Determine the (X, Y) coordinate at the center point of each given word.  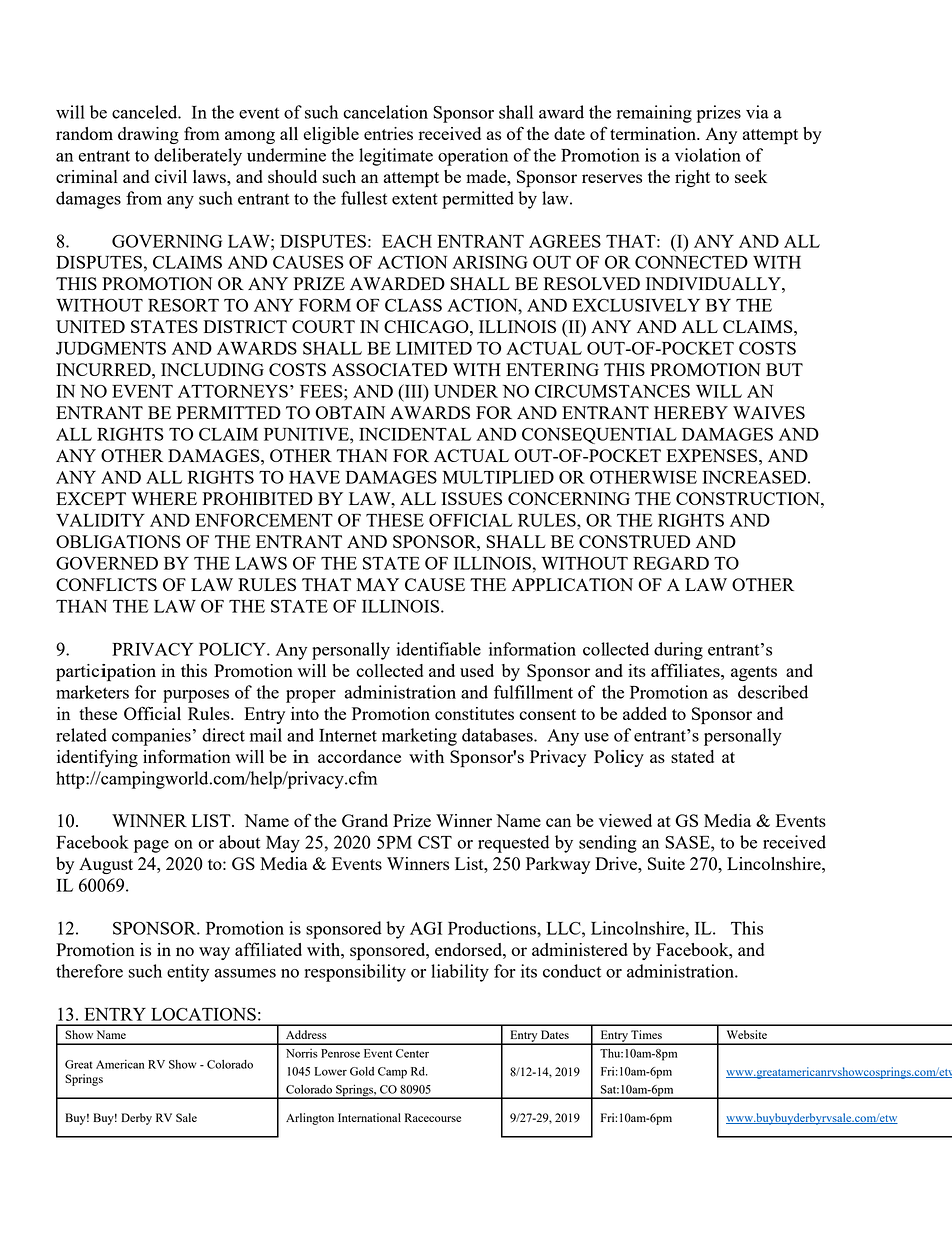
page (151, 846)
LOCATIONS (203, 1014)
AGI (426, 928)
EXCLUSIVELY (636, 305)
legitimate (396, 157)
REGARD (671, 563)
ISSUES (472, 498)
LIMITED (434, 348)
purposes (196, 696)
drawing (148, 135)
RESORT (183, 305)
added (645, 713)
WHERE (164, 498)
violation (708, 155)
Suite (666, 863)
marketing (419, 737)
